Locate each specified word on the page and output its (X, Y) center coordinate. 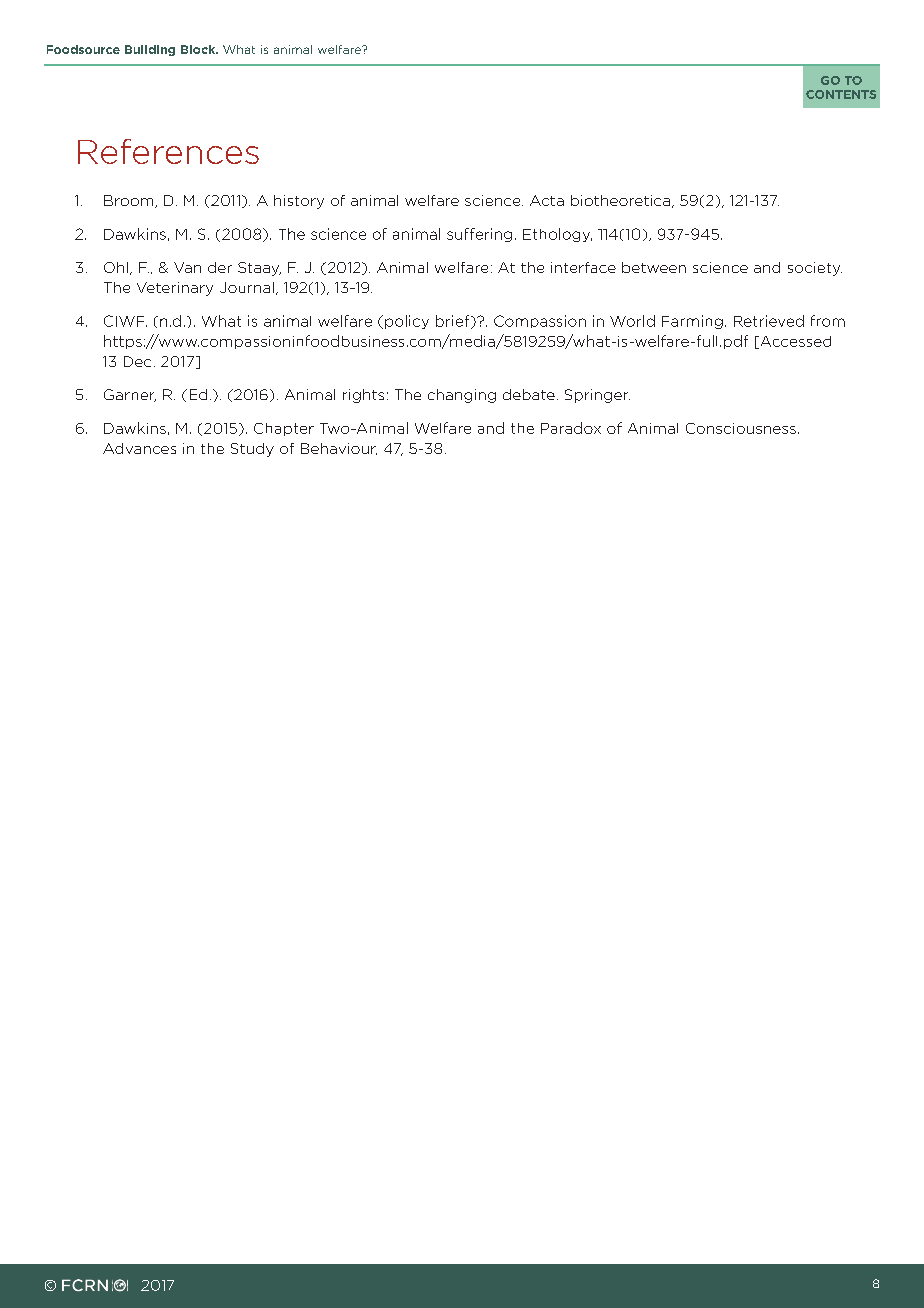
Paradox (571, 428)
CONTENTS (841, 94)
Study (252, 450)
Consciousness (741, 428)
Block (199, 49)
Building (150, 50)
